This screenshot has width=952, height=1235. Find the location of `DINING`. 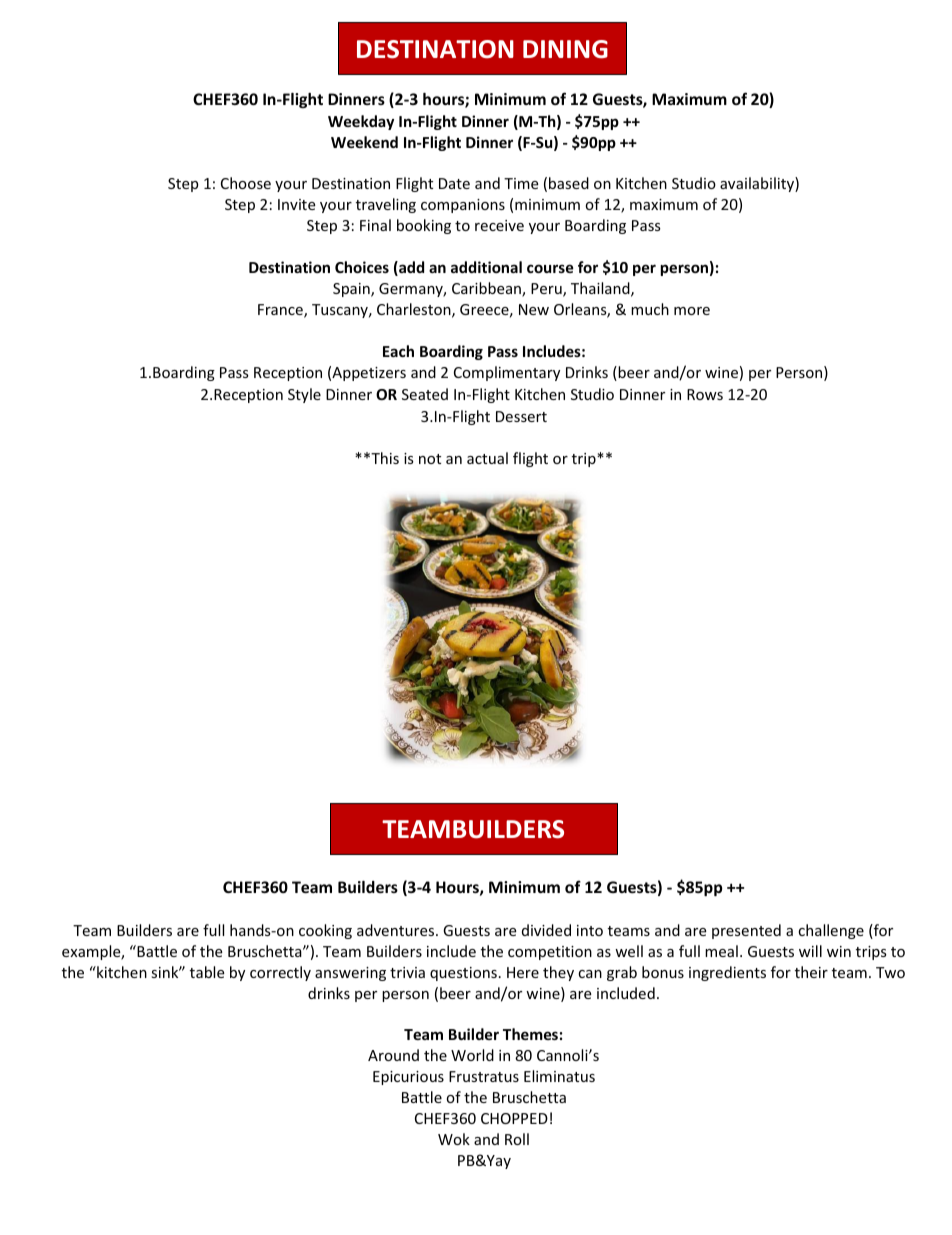

DINING is located at coordinates (565, 49).
